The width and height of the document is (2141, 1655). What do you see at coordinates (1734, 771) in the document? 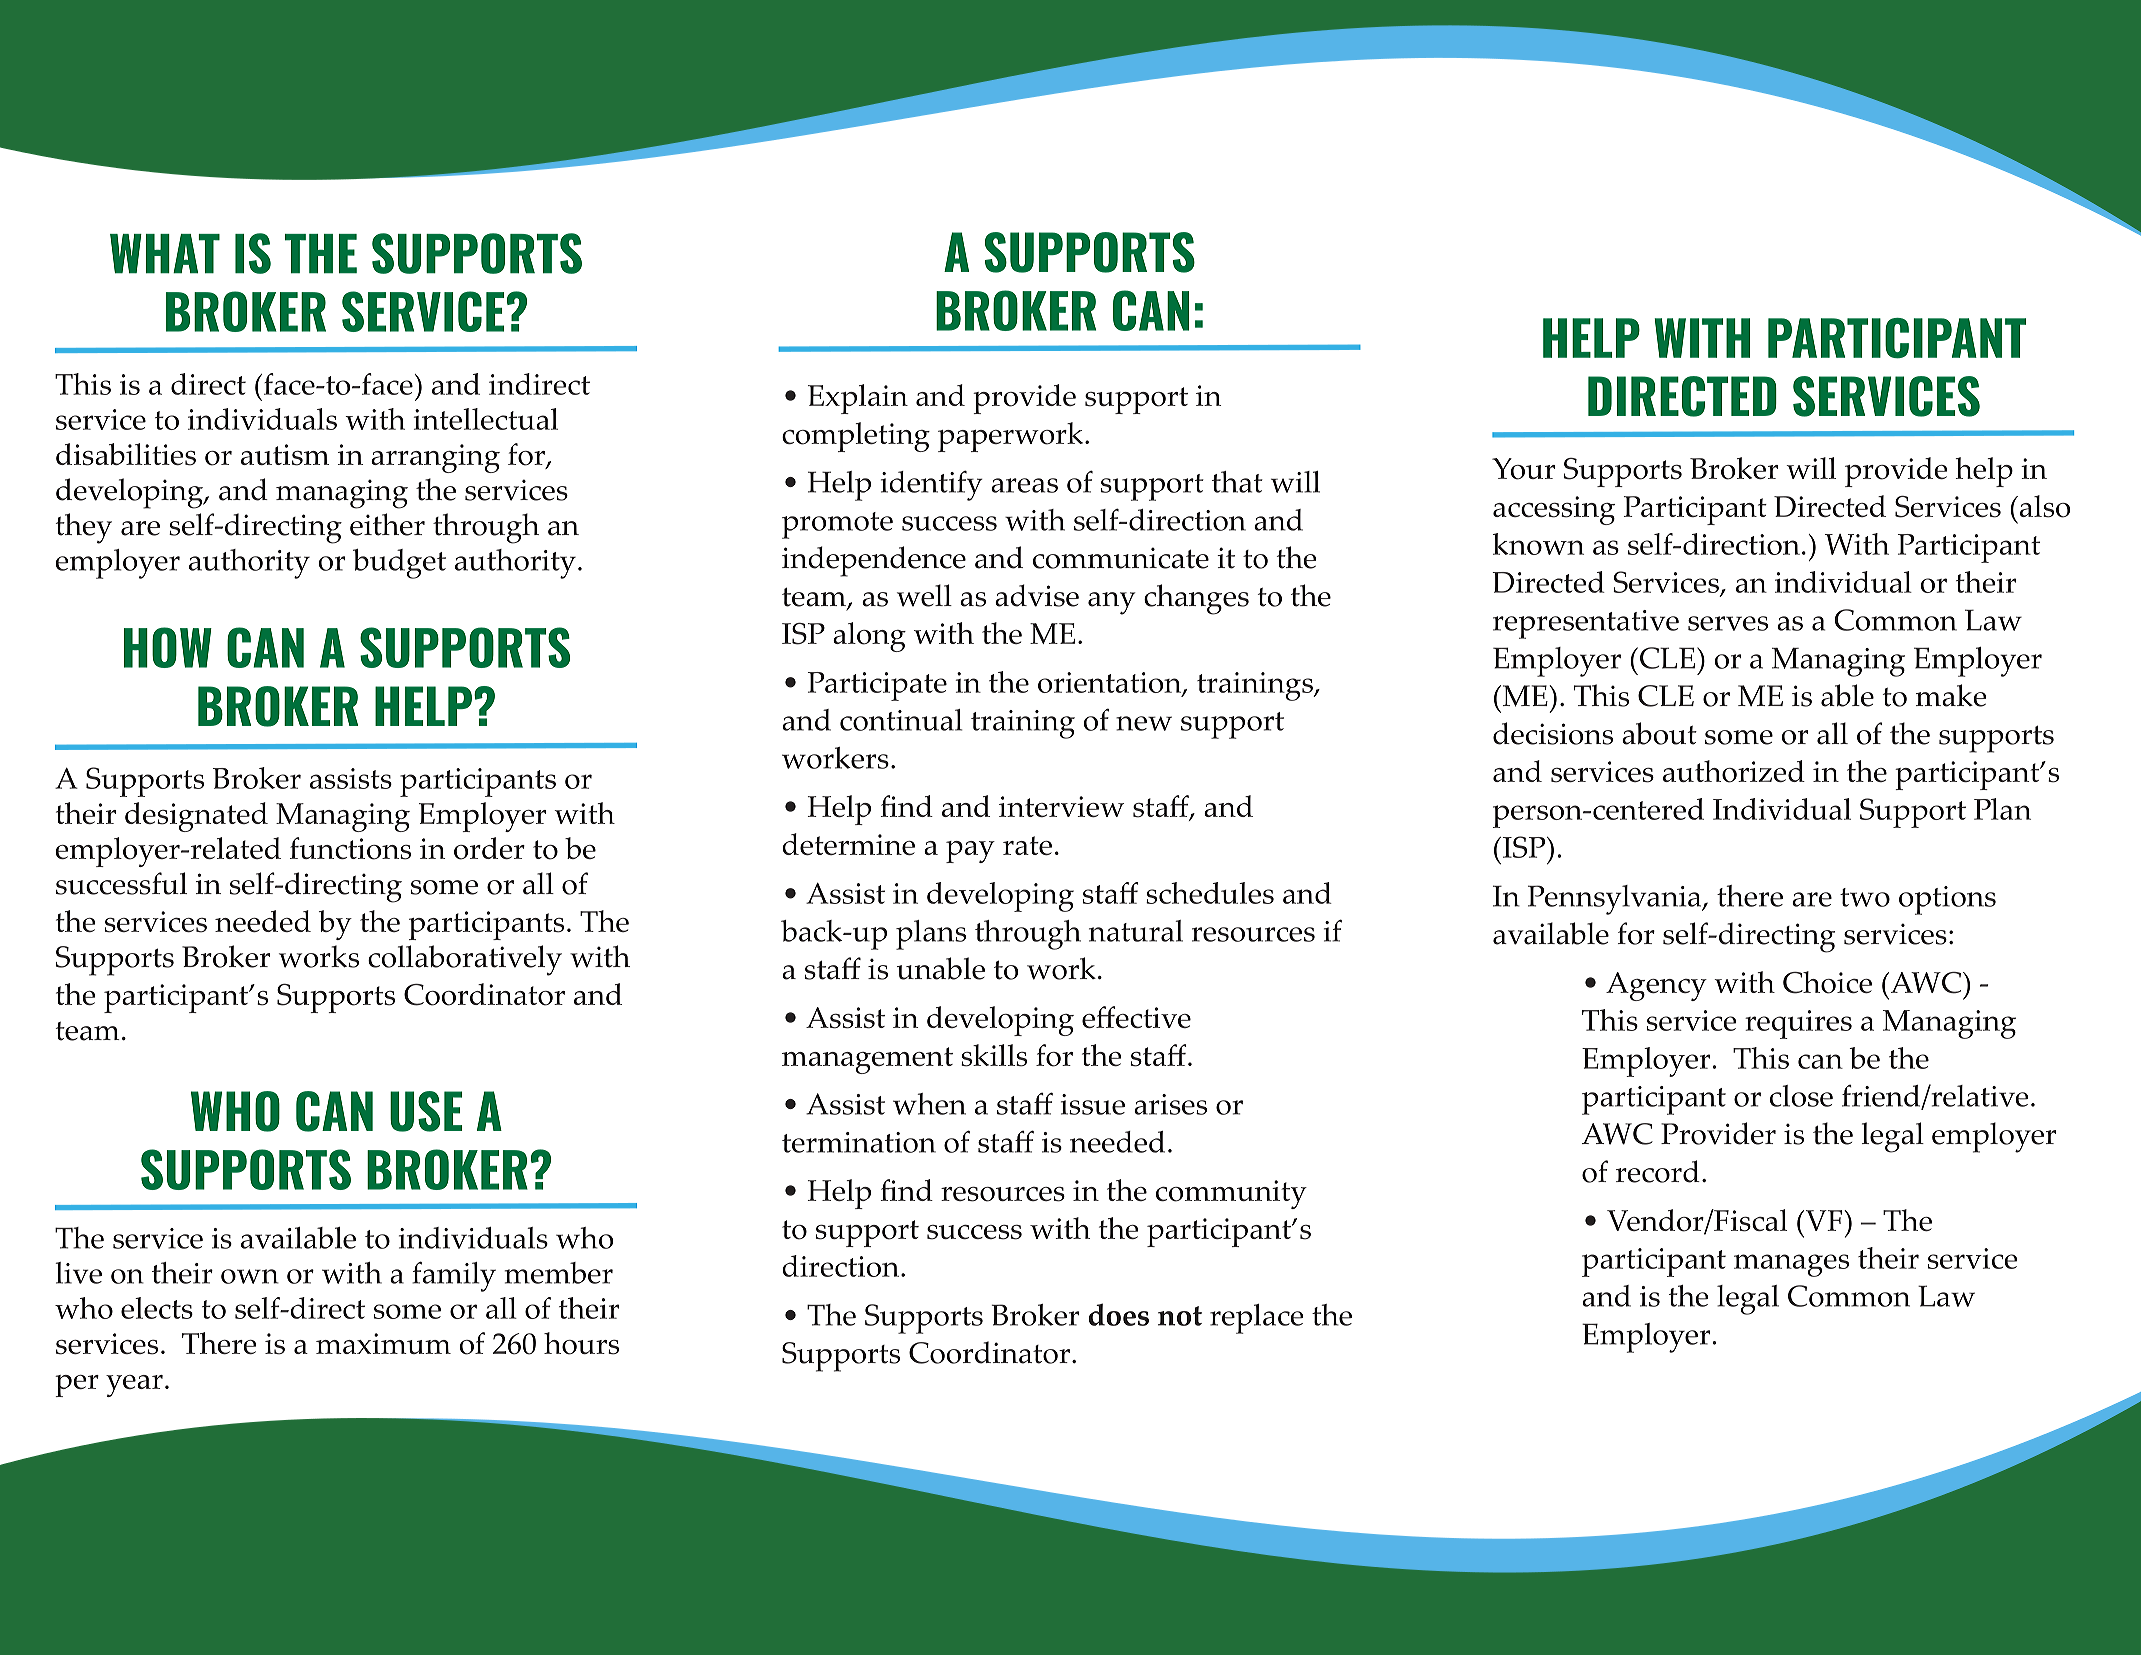
I see `authorized` at bounding box center [1734, 771].
